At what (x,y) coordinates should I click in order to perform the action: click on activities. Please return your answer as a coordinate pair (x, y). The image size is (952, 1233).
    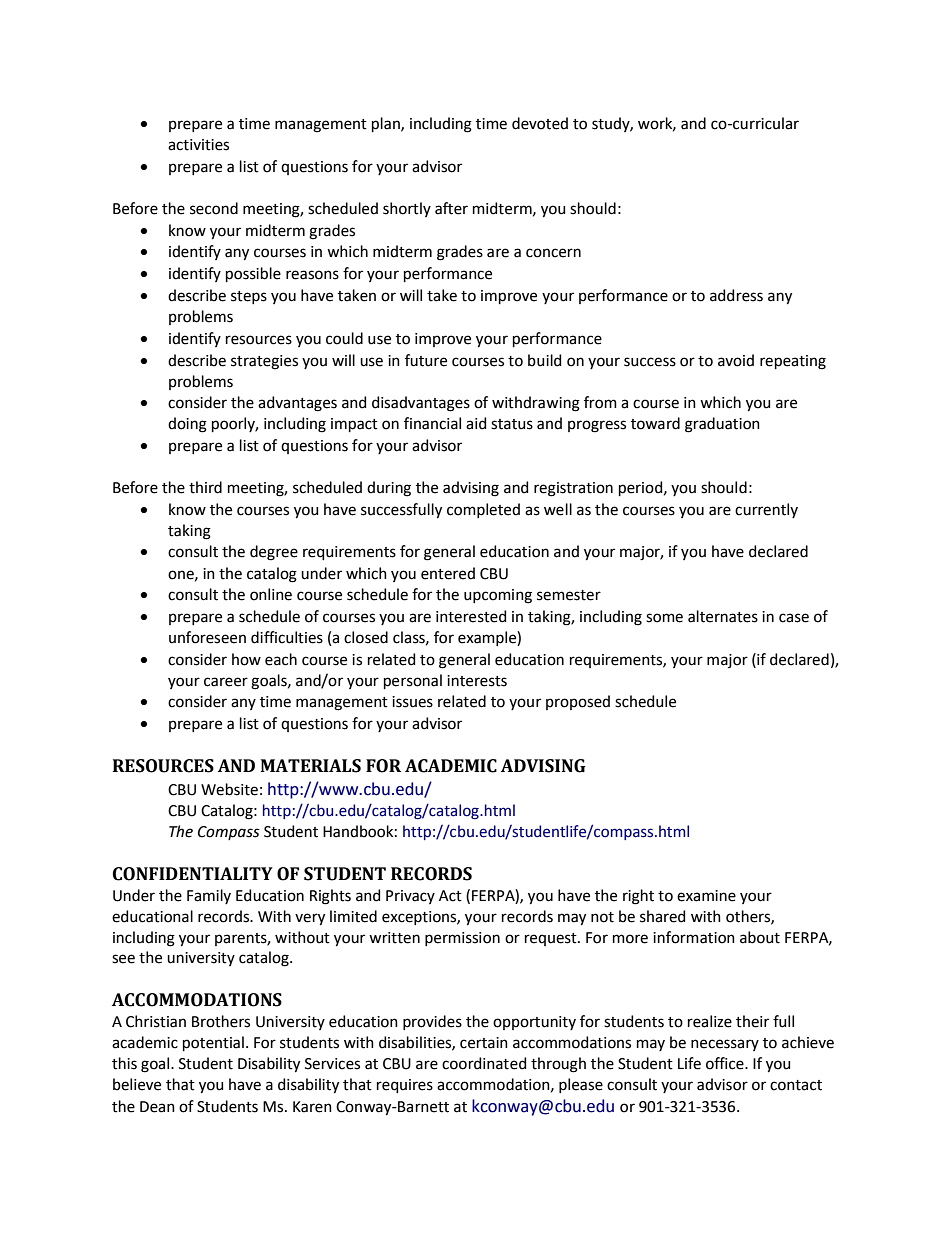
    Looking at the image, I should click on (198, 145).
